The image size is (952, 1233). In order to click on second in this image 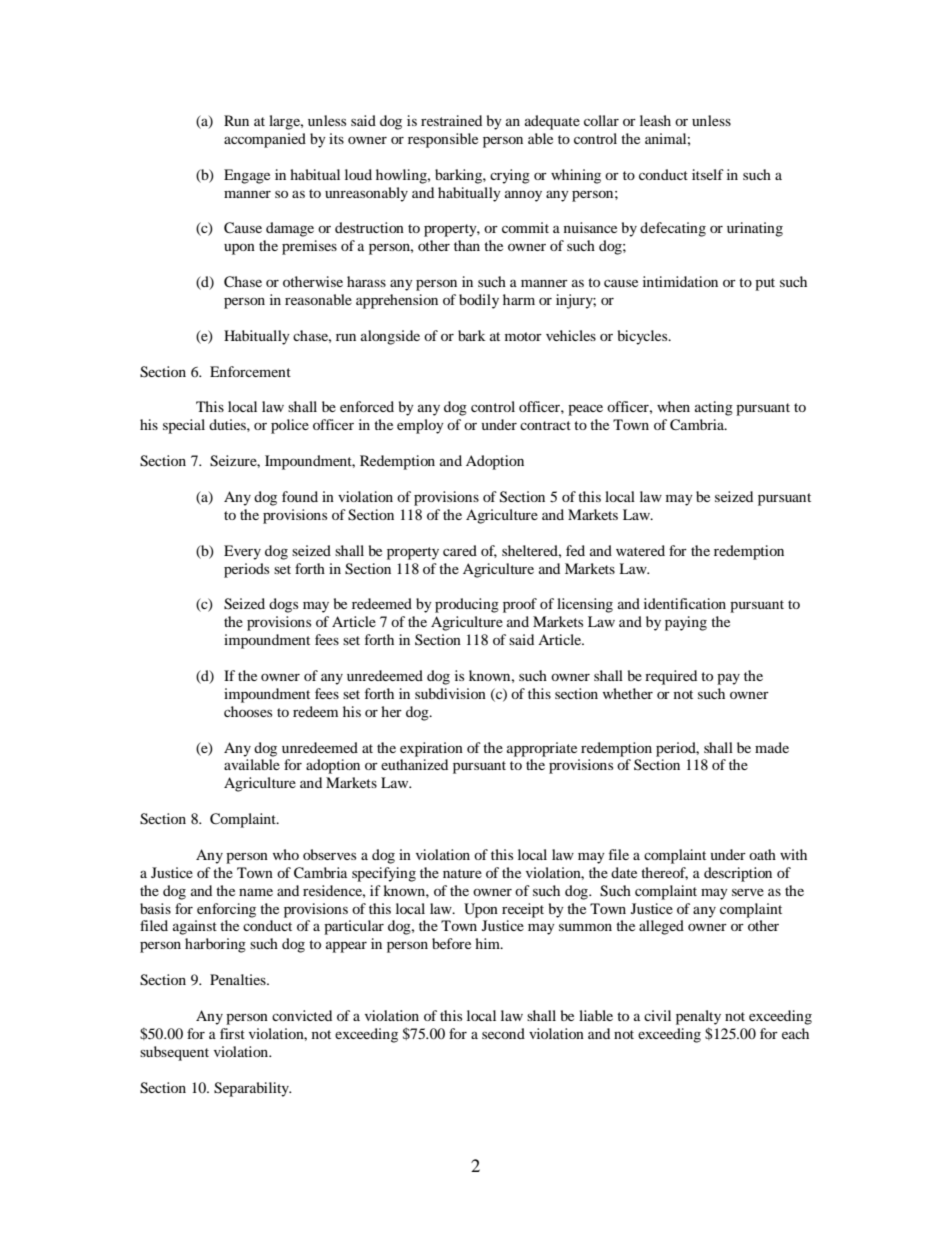, I will do `click(503, 1033)`.
